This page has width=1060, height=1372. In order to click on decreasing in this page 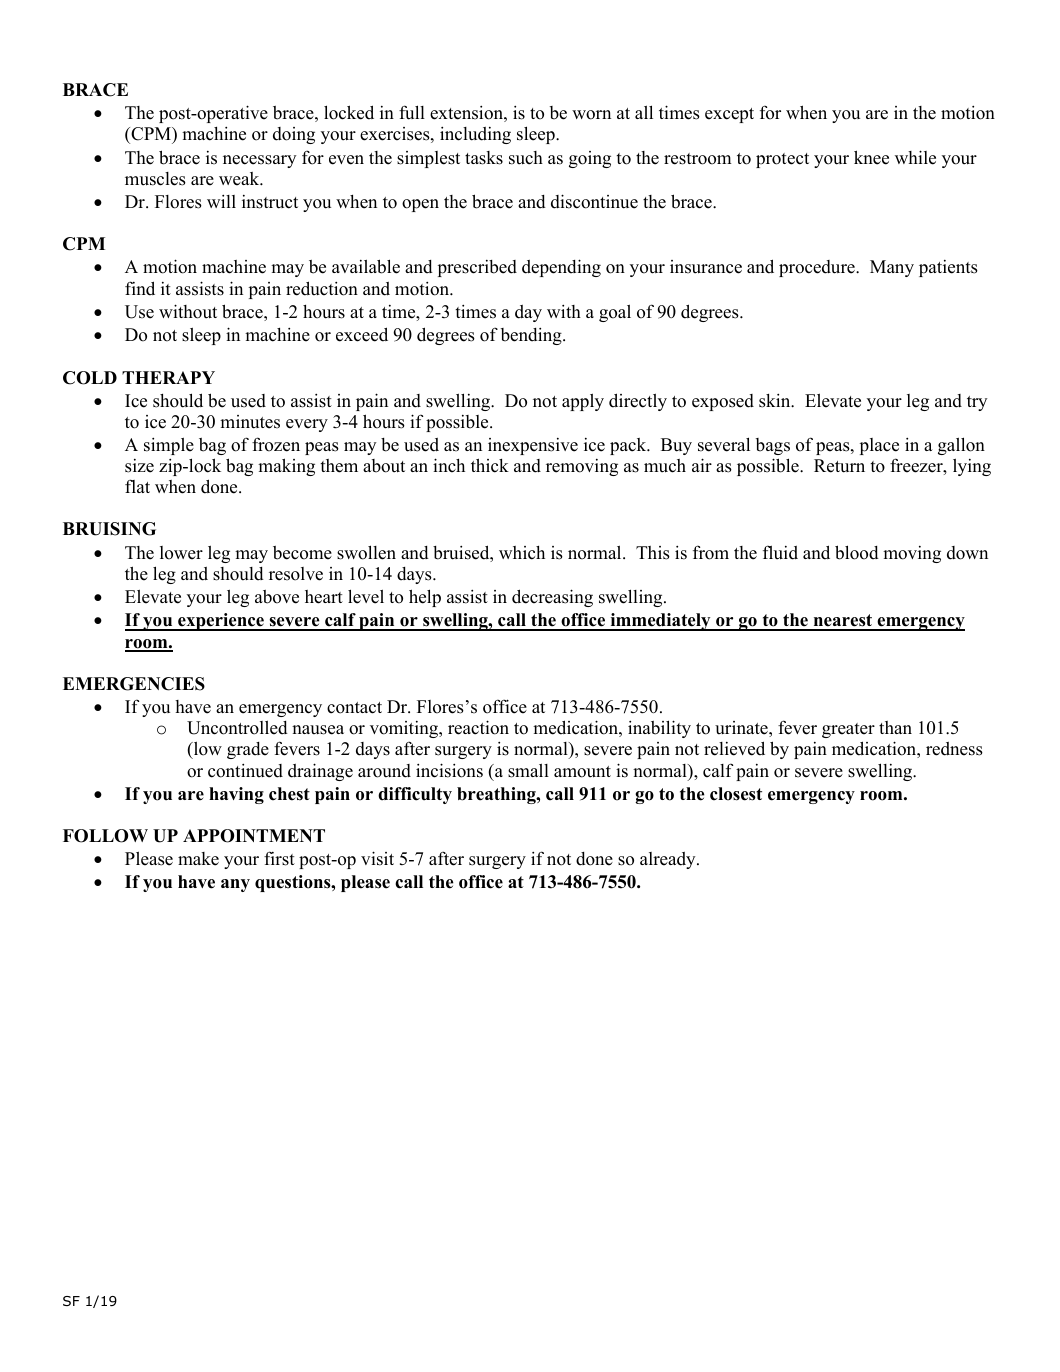, I will do `click(552, 598)`.
